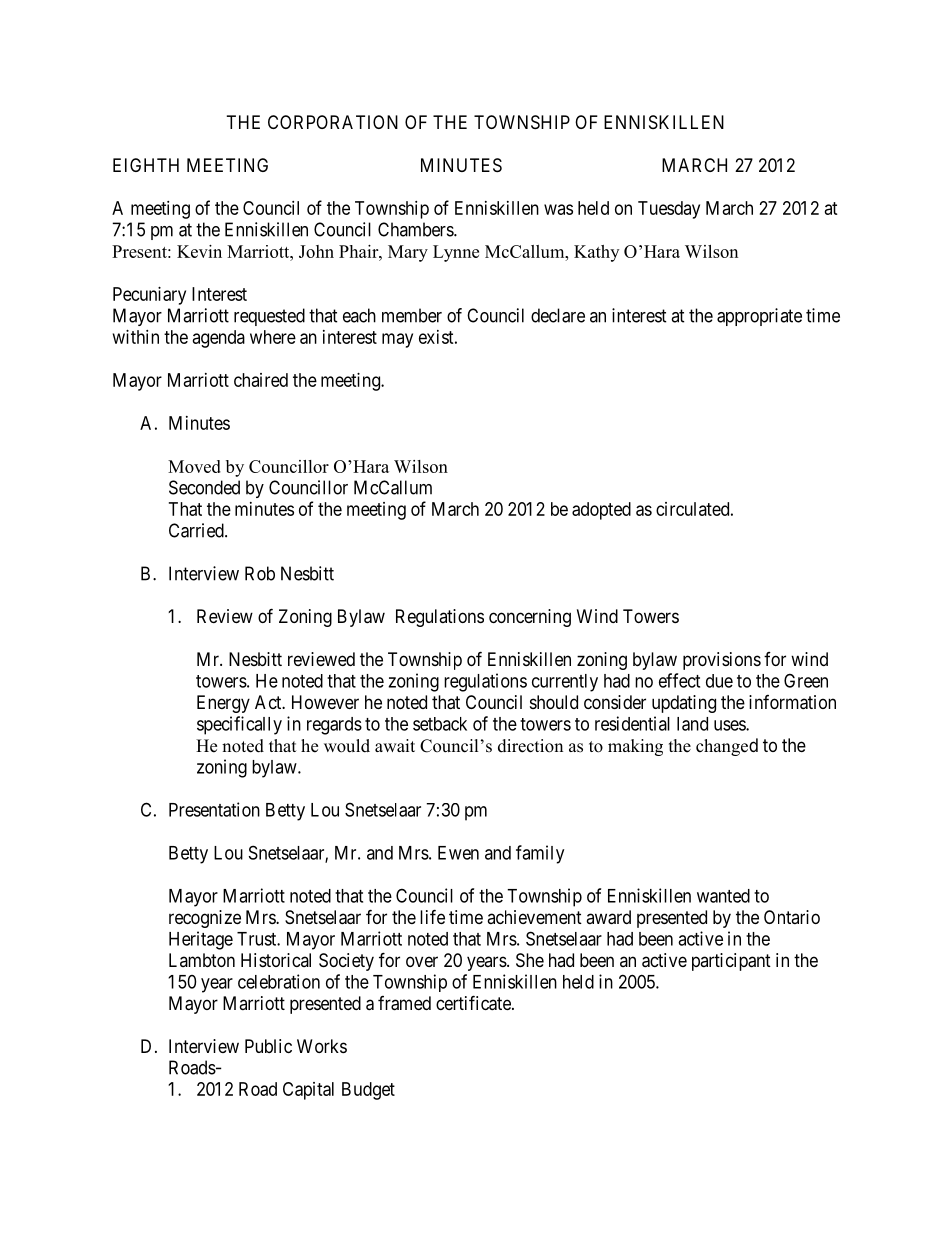 The image size is (952, 1233). Describe the element at coordinates (558, 209) in the screenshot. I see `was` at that location.
